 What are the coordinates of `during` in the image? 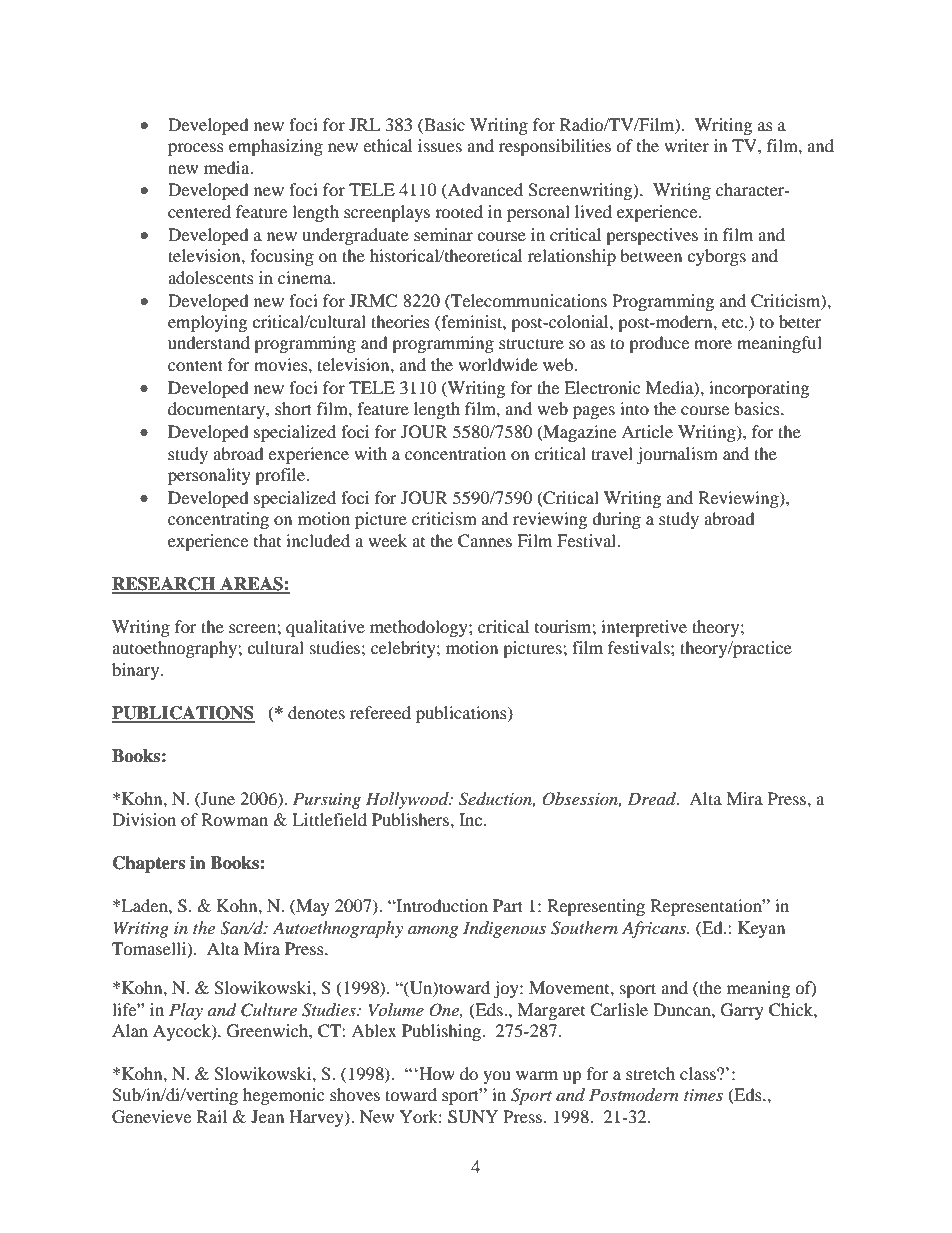 It's located at (616, 520).
